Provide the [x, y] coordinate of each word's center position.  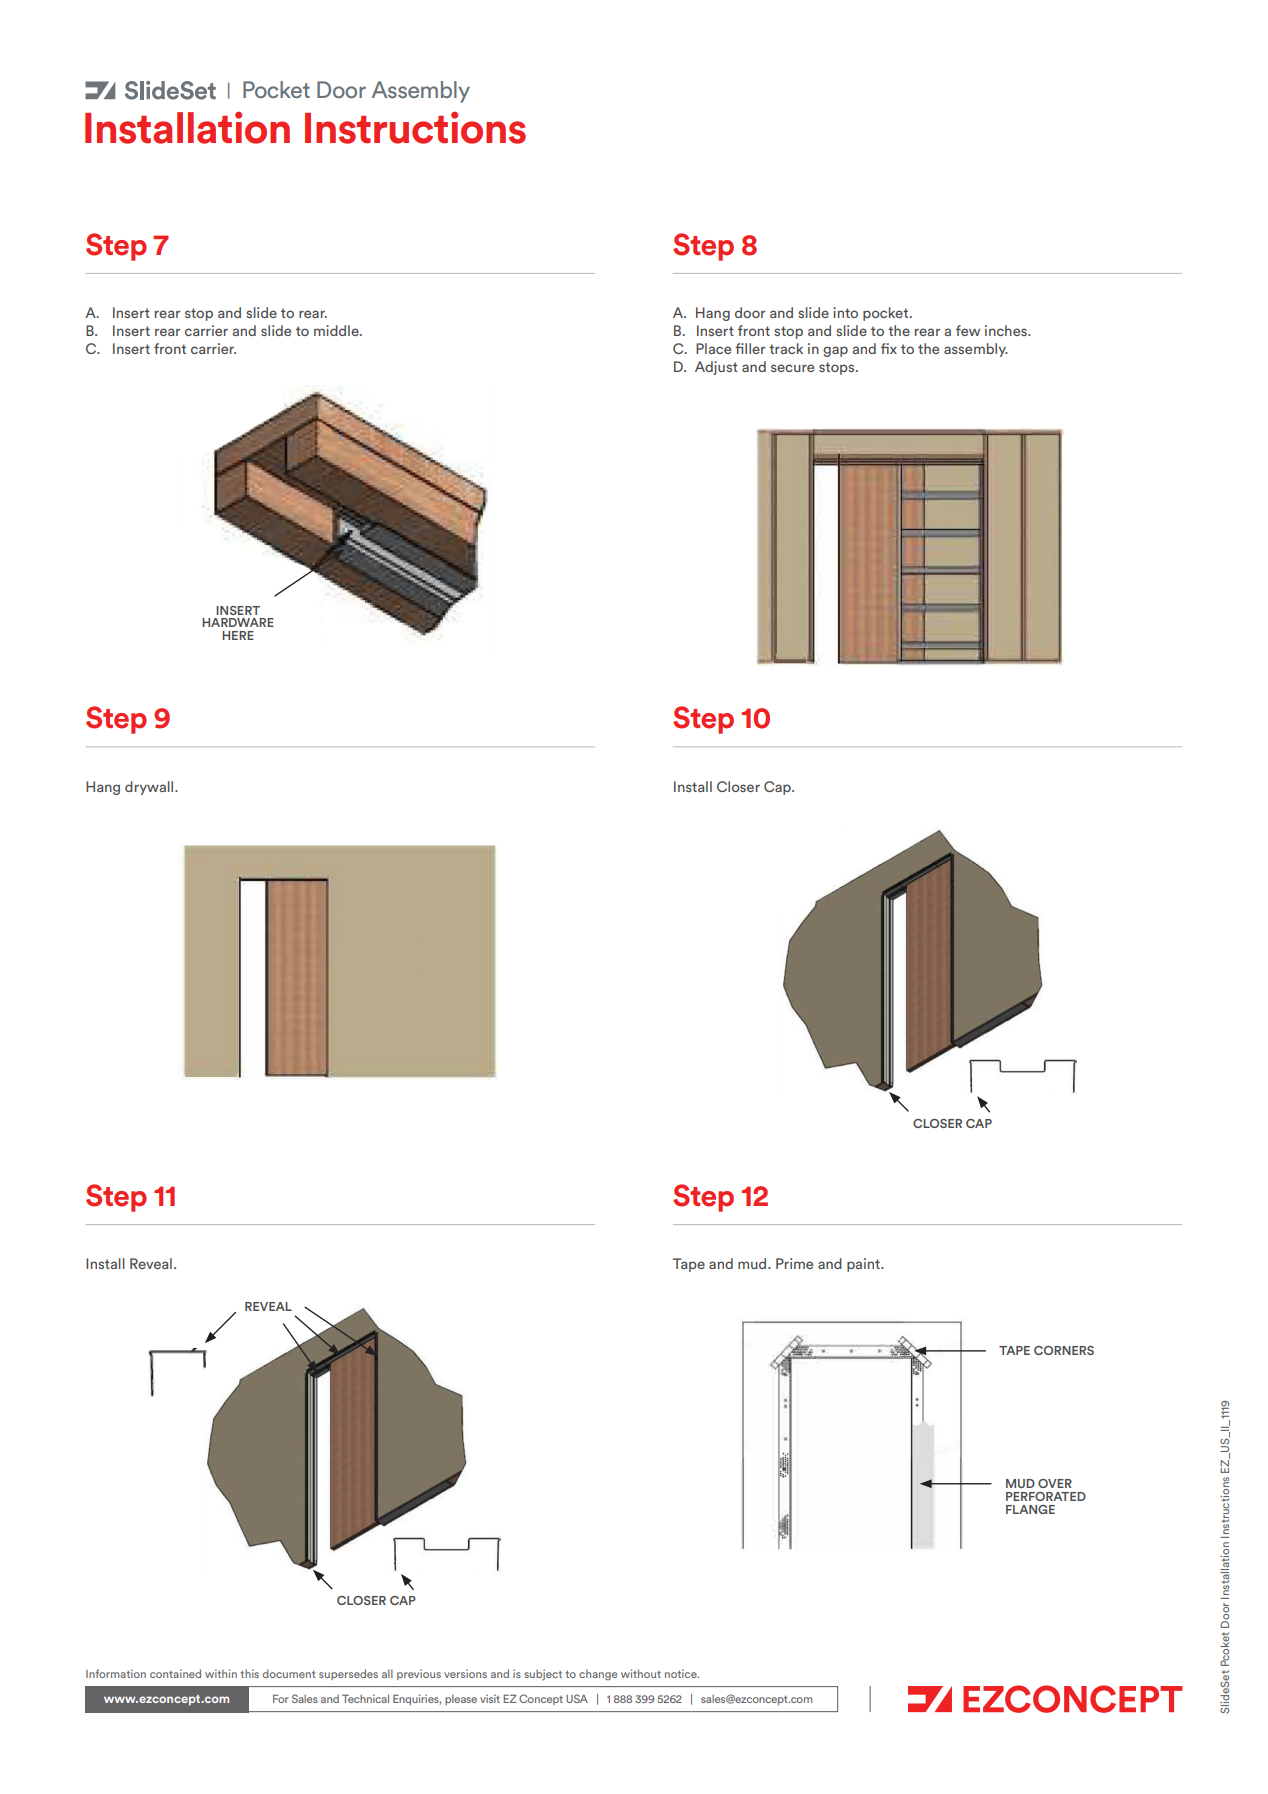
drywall [150, 788]
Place [713, 348]
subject [543, 1675]
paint [864, 1265]
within [221, 1673]
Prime [794, 1263]
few [968, 330]
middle [337, 330]
